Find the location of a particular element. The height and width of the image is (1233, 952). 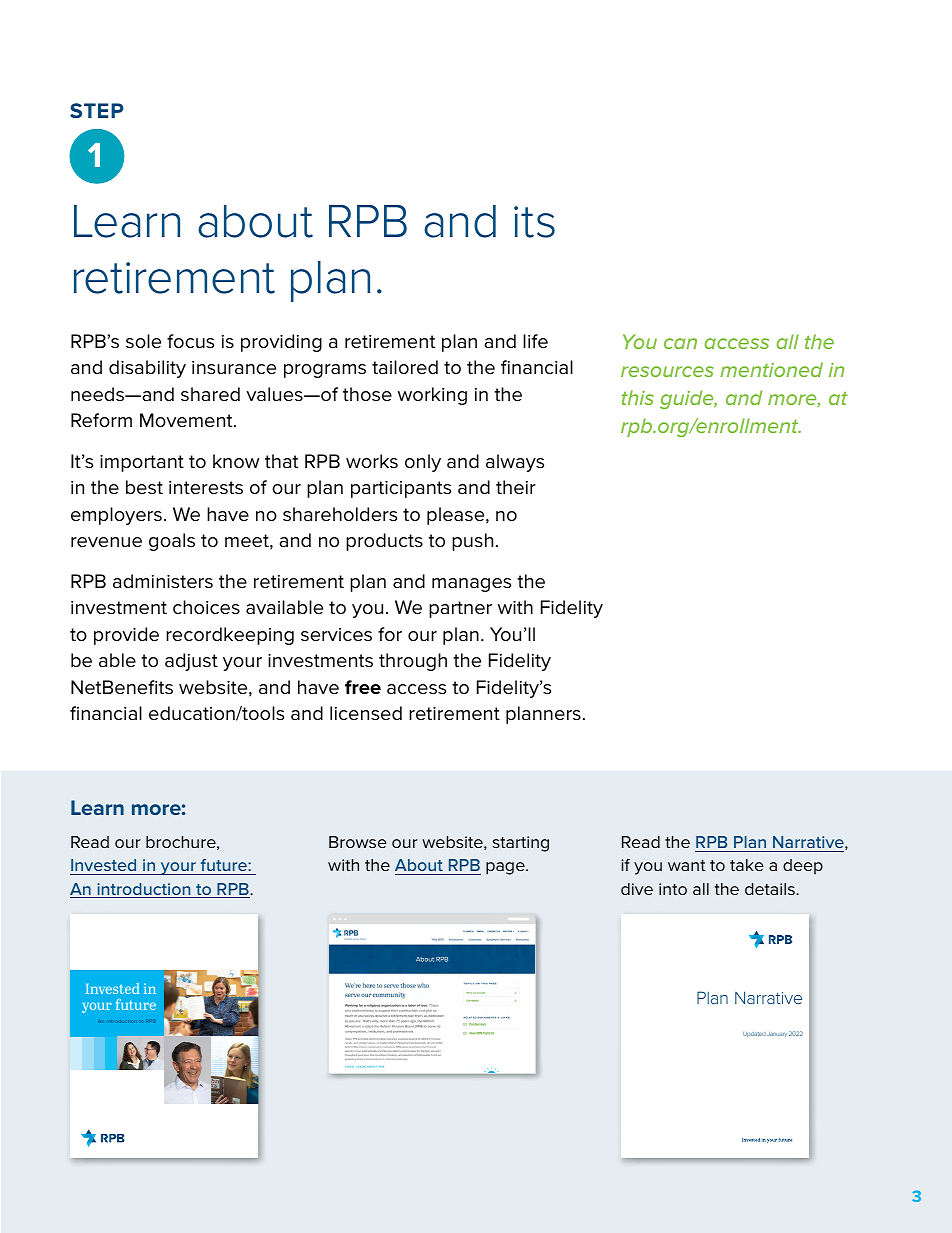

only is located at coordinates (423, 463).
